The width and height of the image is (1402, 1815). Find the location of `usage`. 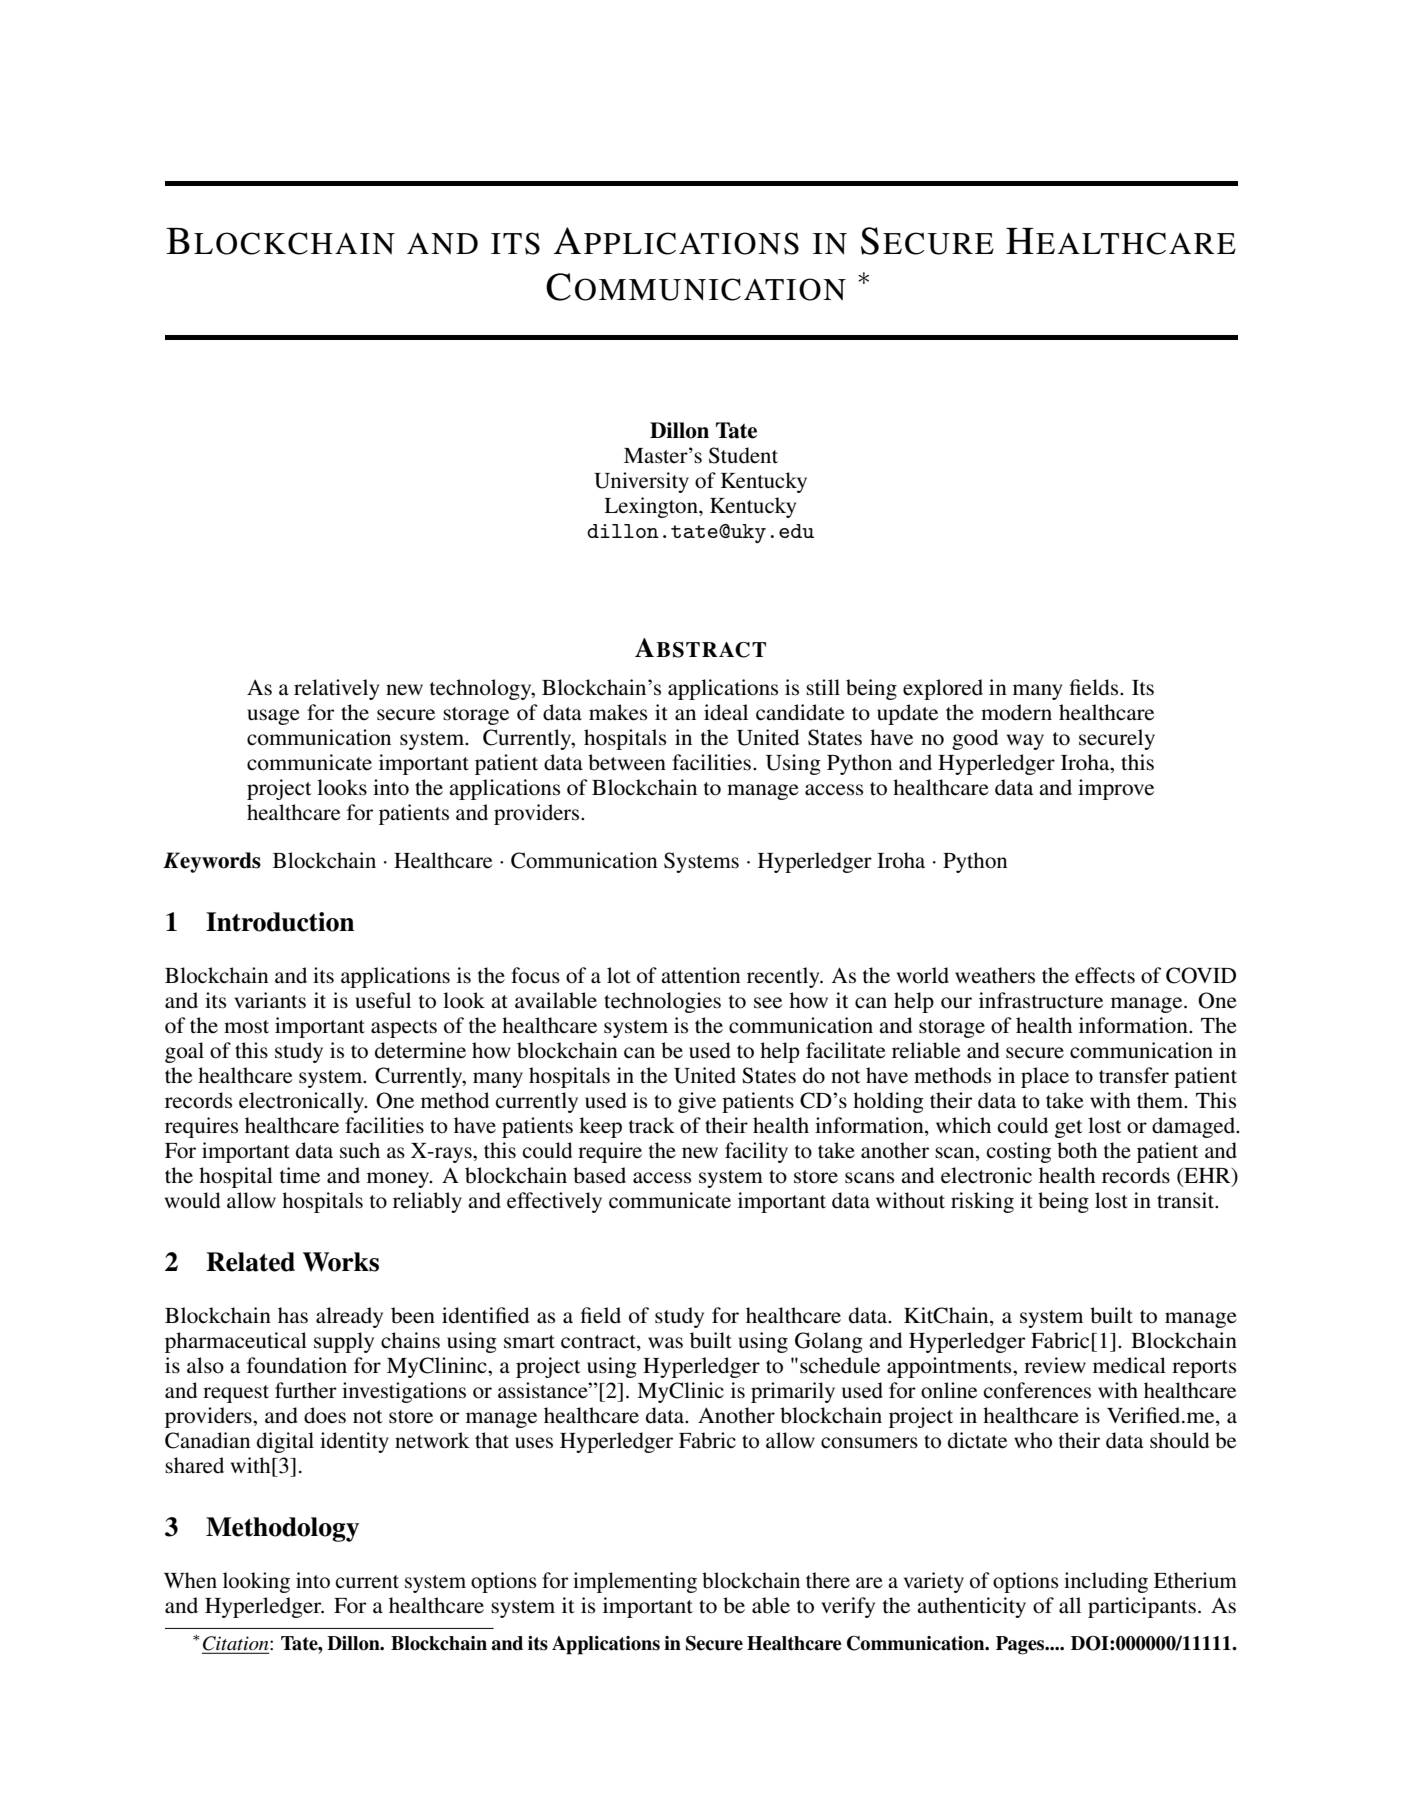

usage is located at coordinates (273, 717).
